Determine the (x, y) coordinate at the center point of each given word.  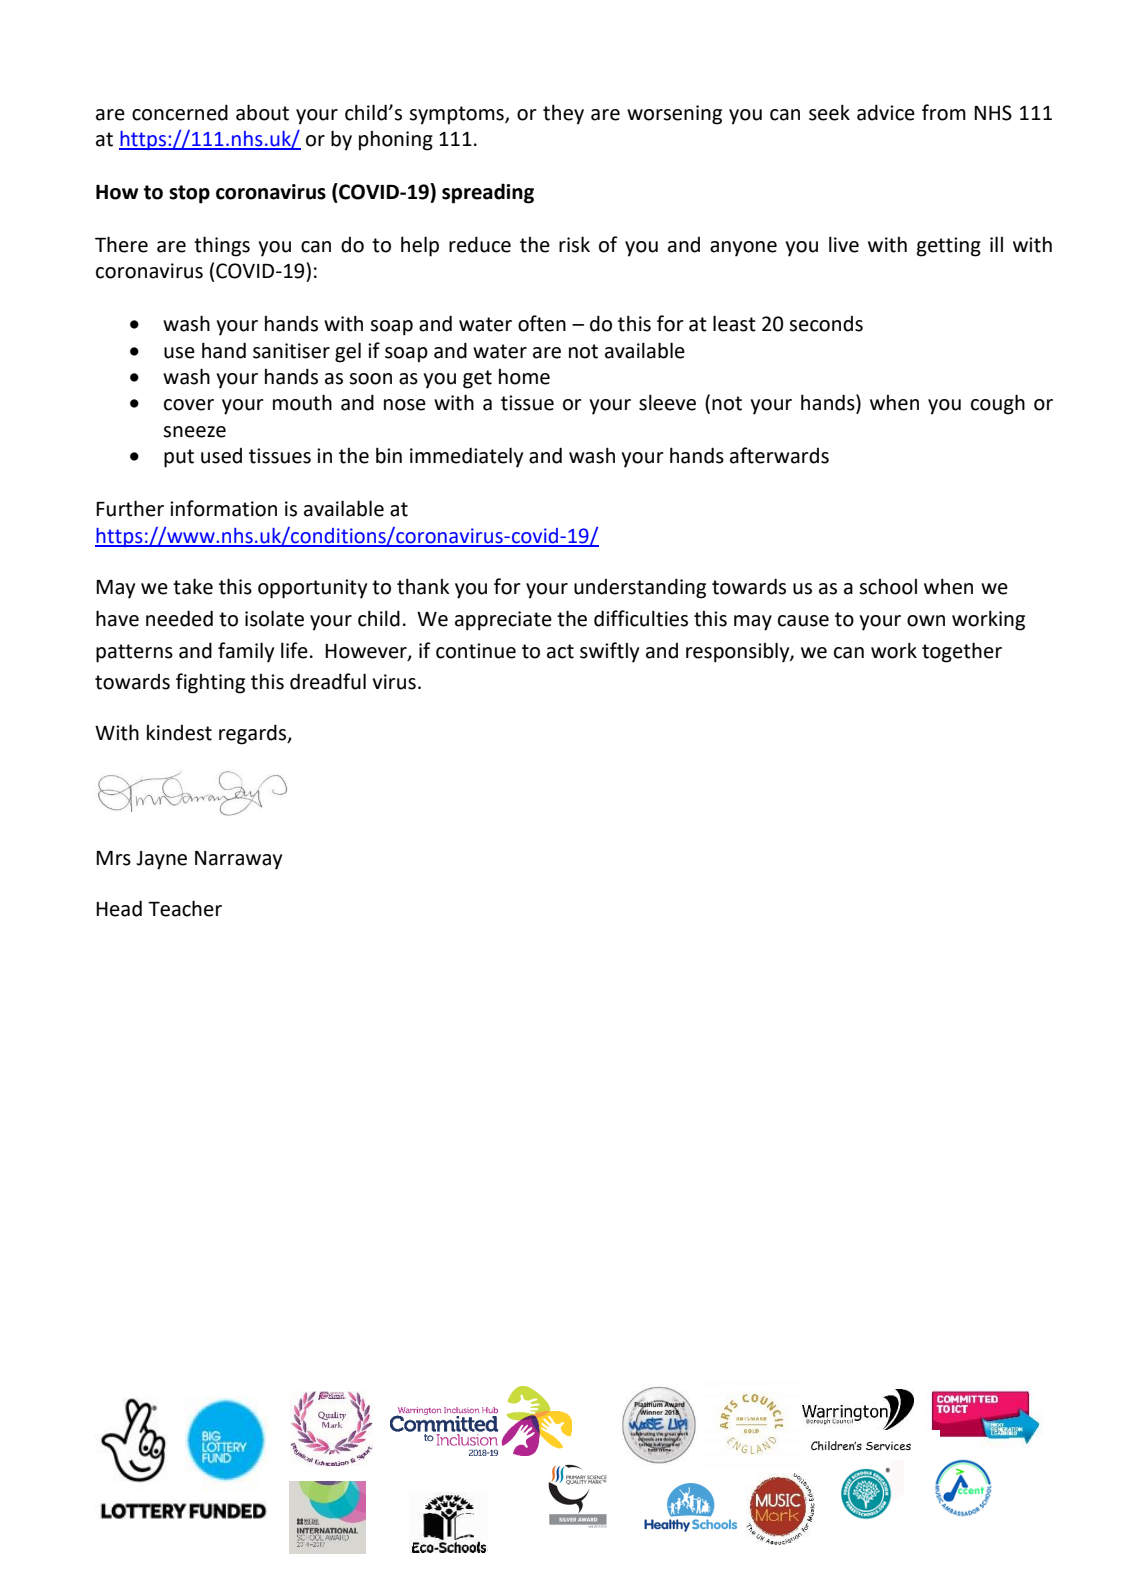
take (193, 586)
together (962, 652)
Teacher (185, 908)
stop (189, 194)
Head (119, 908)
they (563, 114)
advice (886, 112)
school (888, 587)
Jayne (161, 860)
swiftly (609, 652)
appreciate (503, 621)
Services (888, 1446)
